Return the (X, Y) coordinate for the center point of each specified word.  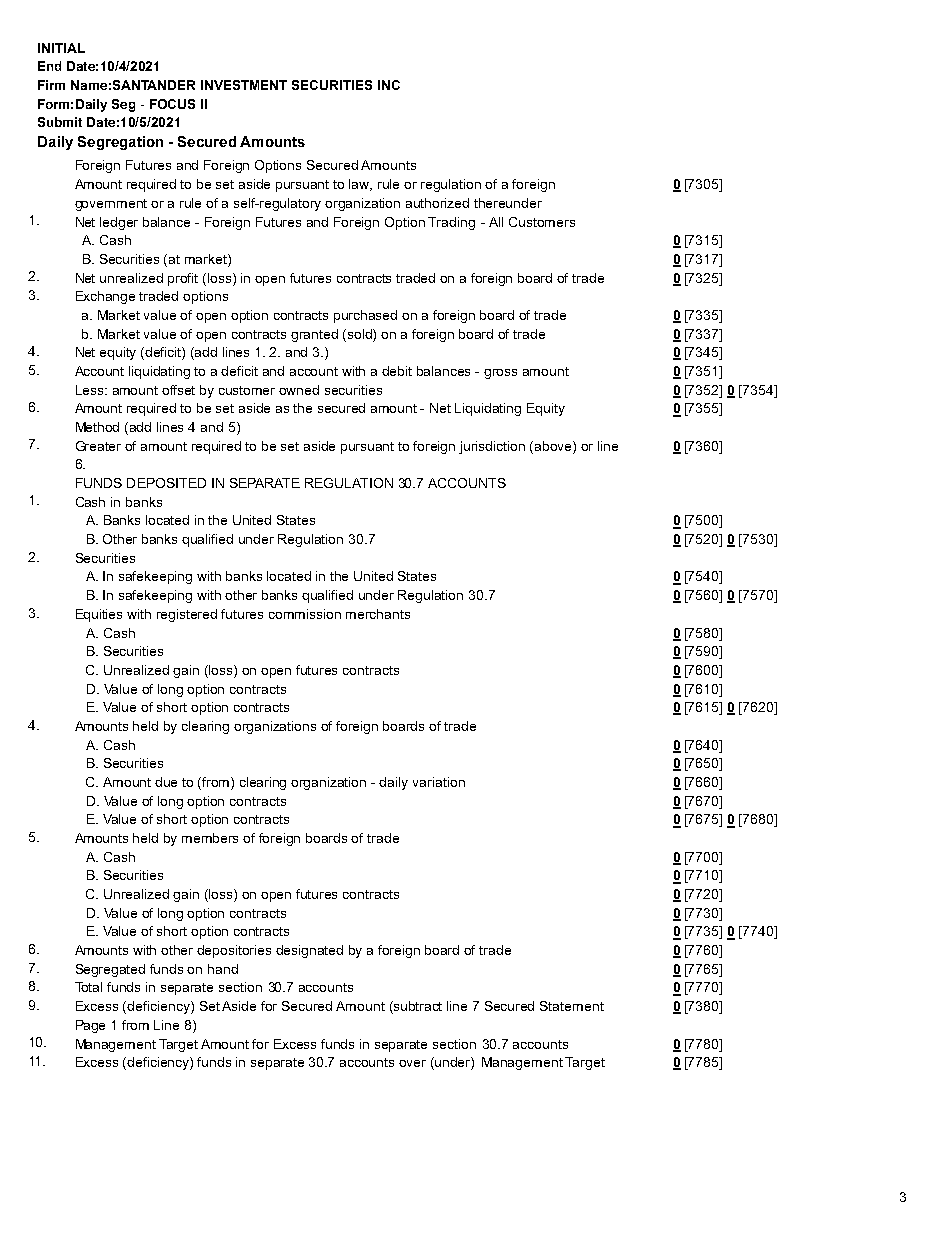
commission (305, 614)
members (210, 838)
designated (309, 951)
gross (500, 374)
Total (88, 987)
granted (314, 335)
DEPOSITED (166, 483)
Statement (572, 1006)
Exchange (105, 297)
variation (439, 782)
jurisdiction (492, 447)
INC (389, 85)
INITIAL (61, 48)
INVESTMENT (244, 85)
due (166, 782)
